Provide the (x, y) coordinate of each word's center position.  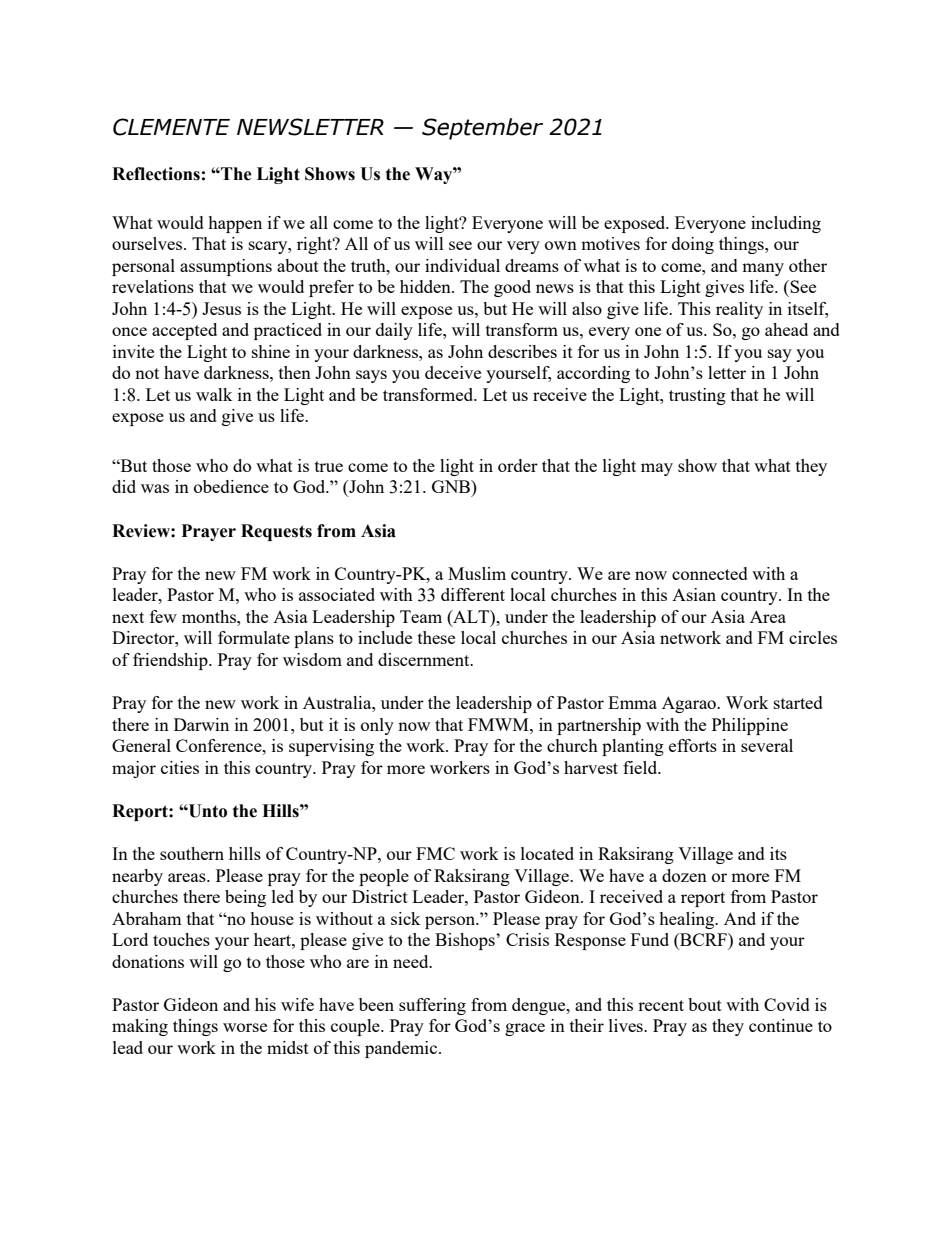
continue (781, 1025)
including (786, 224)
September (482, 129)
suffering (432, 1006)
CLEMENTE (171, 127)
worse (245, 1027)
